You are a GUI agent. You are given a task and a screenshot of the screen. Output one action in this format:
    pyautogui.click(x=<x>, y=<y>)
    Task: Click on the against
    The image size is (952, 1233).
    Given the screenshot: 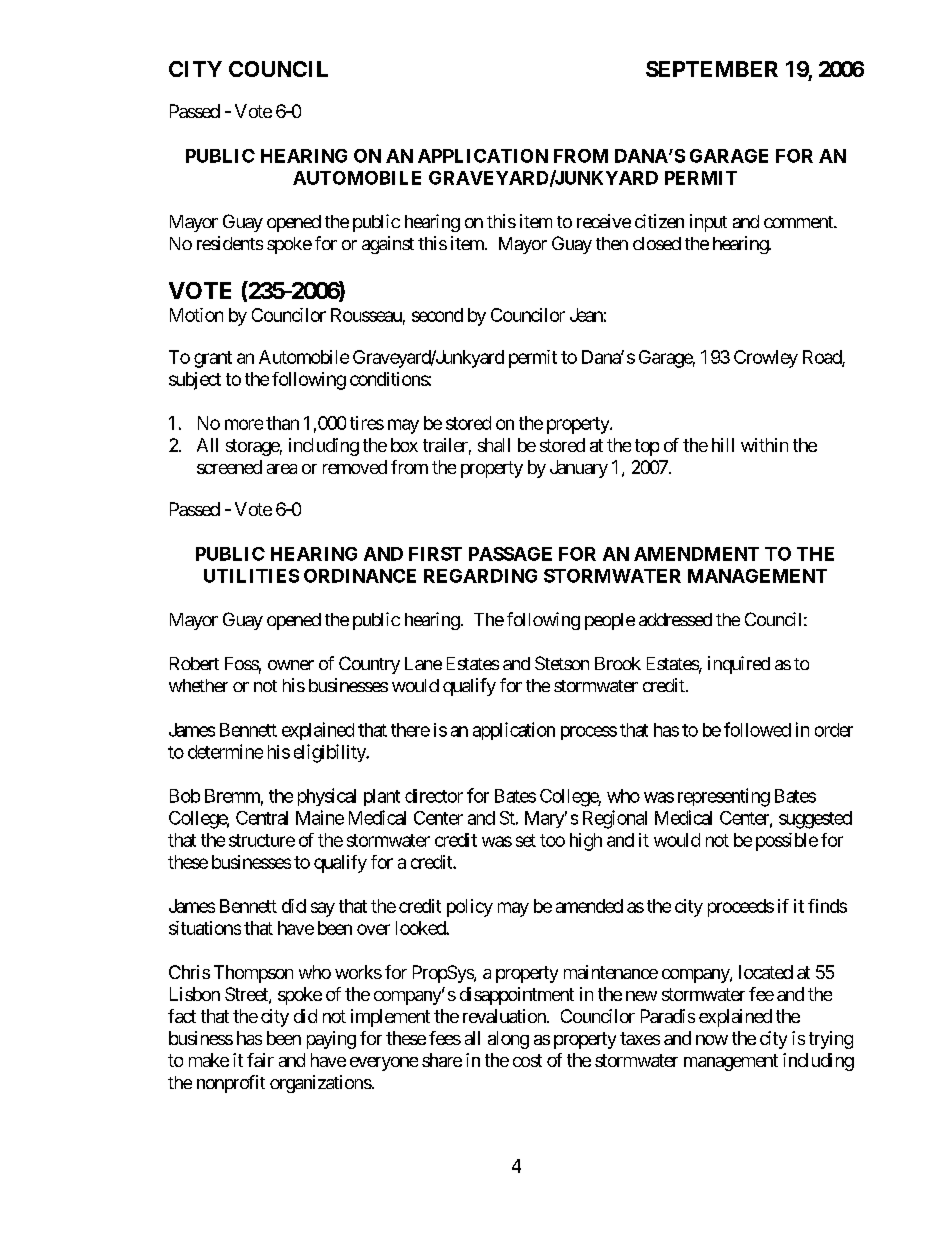 What is the action you would take?
    pyautogui.click(x=388, y=245)
